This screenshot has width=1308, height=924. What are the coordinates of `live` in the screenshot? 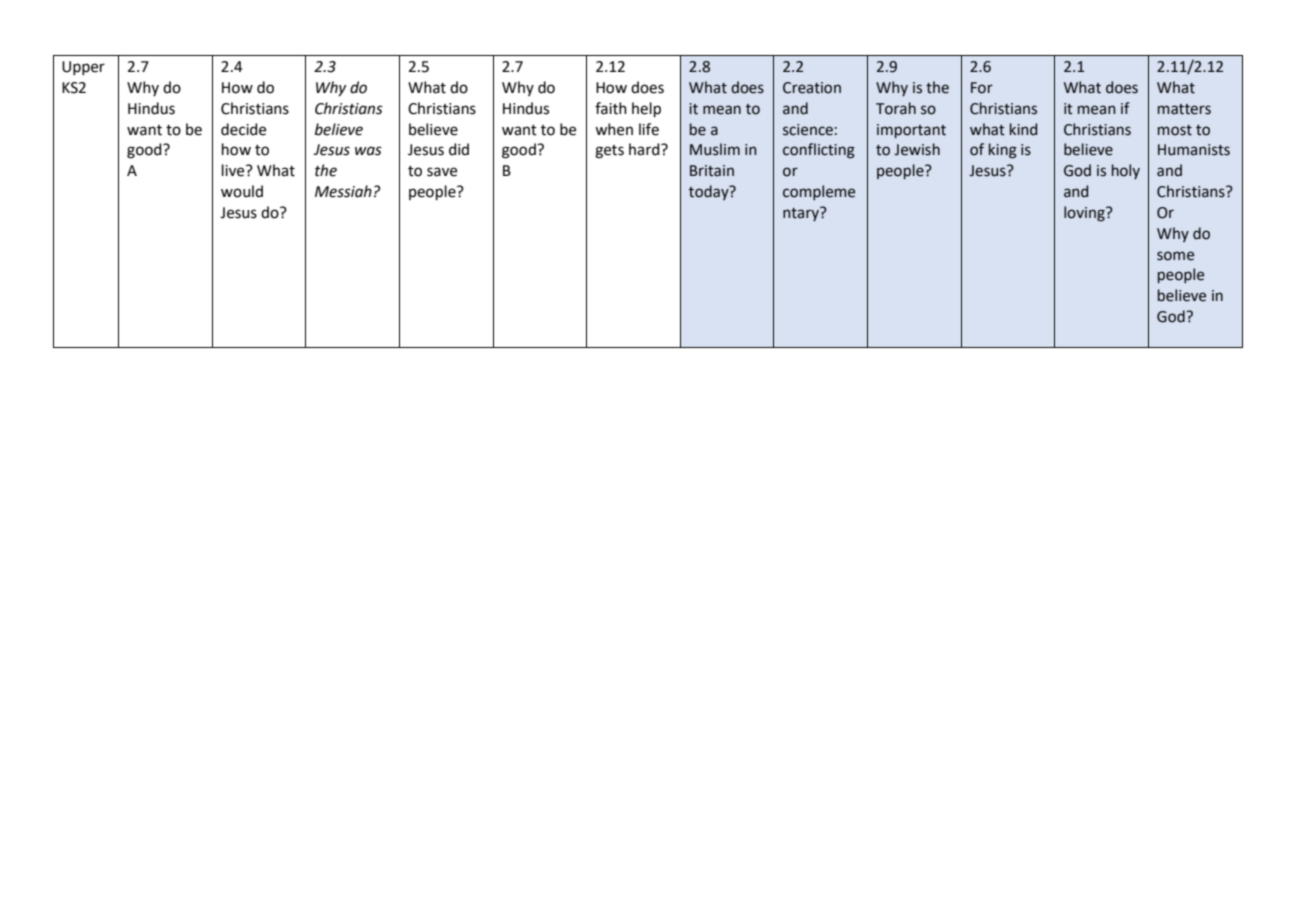 It's located at (234, 170).
